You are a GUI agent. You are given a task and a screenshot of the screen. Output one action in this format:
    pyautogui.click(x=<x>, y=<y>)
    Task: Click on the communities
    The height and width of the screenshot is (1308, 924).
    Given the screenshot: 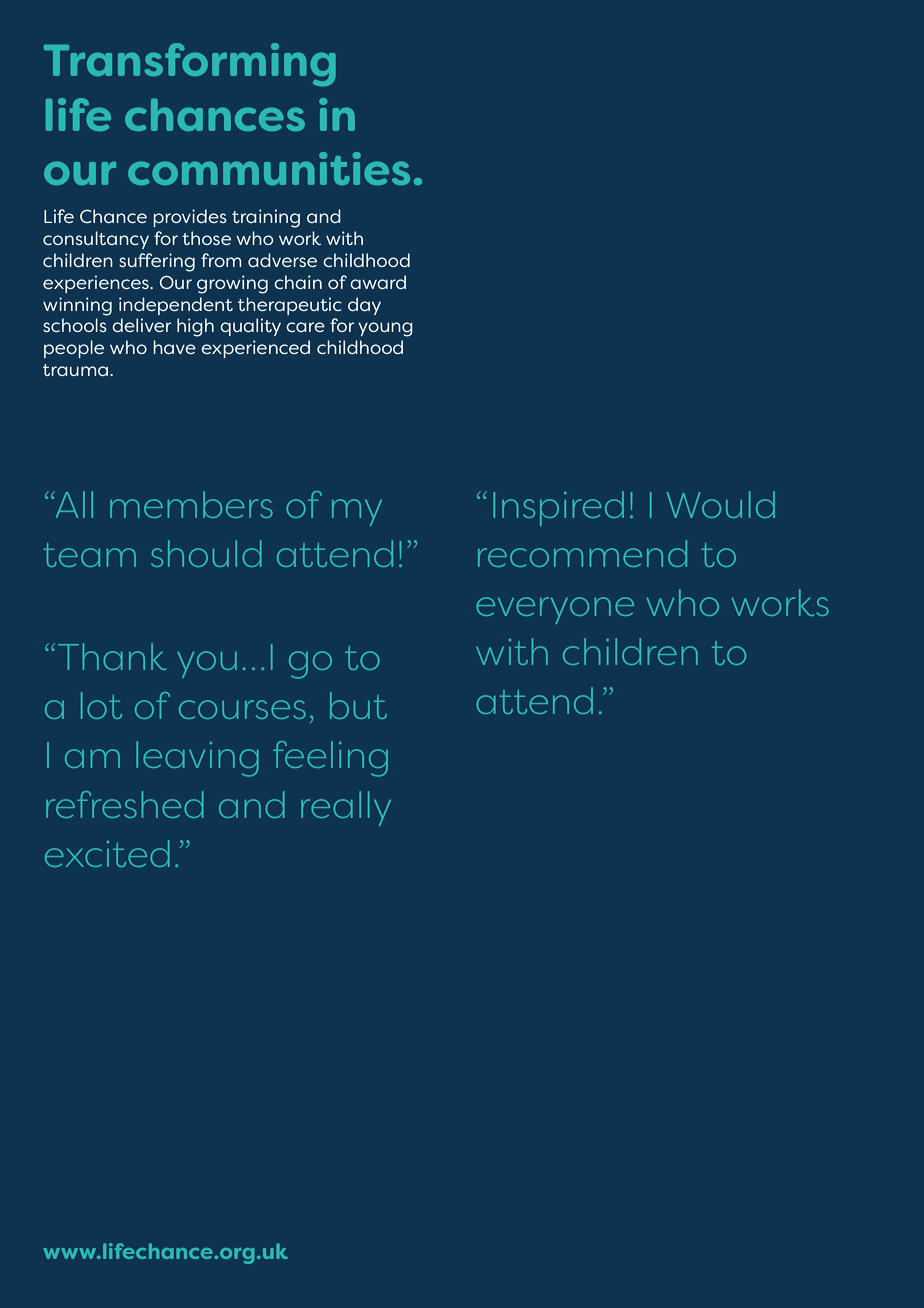 What is the action you would take?
    pyautogui.click(x=269, y=168)
